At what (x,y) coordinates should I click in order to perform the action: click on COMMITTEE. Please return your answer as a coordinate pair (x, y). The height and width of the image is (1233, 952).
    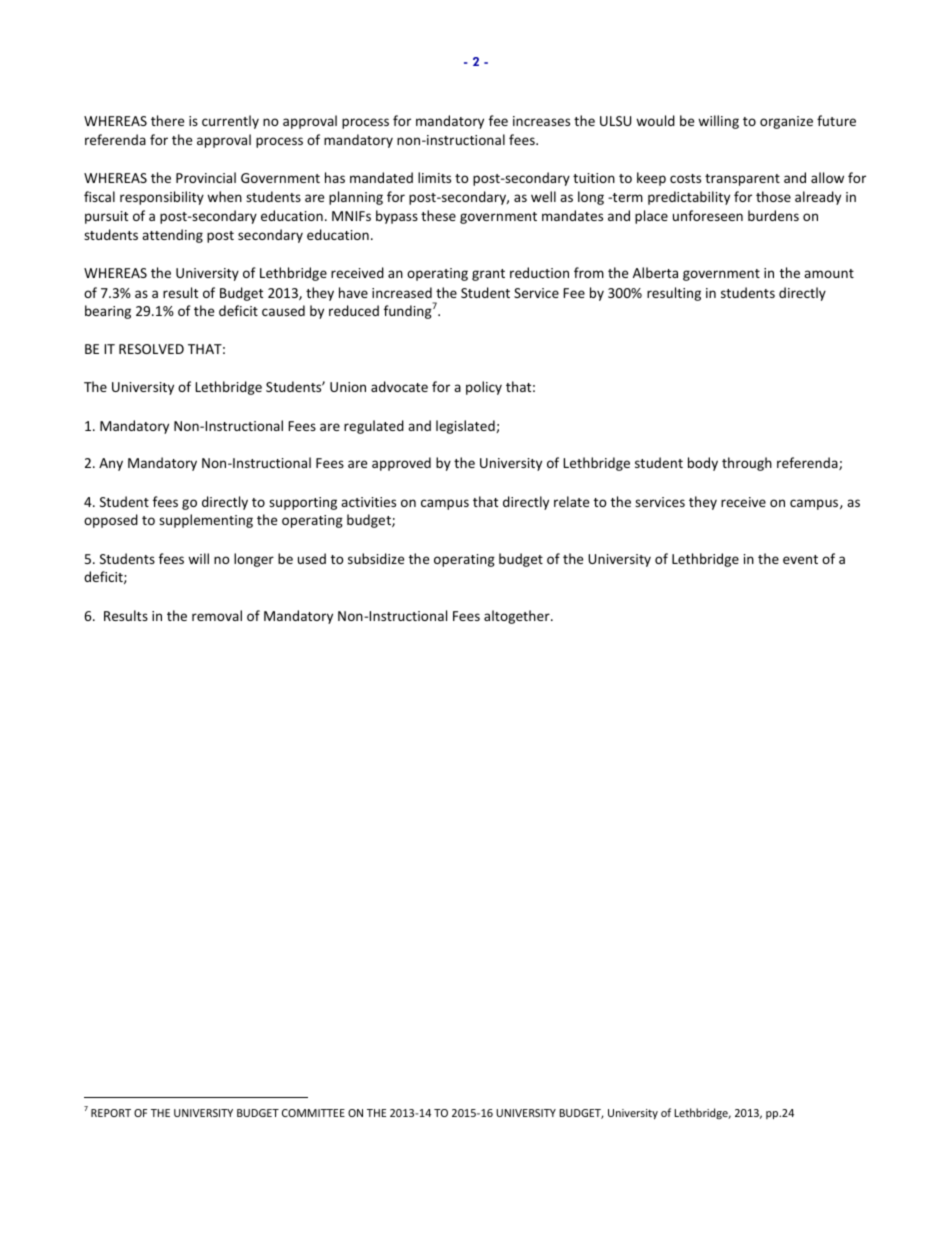
    Looking at the image, I should click on (313, 1113).
